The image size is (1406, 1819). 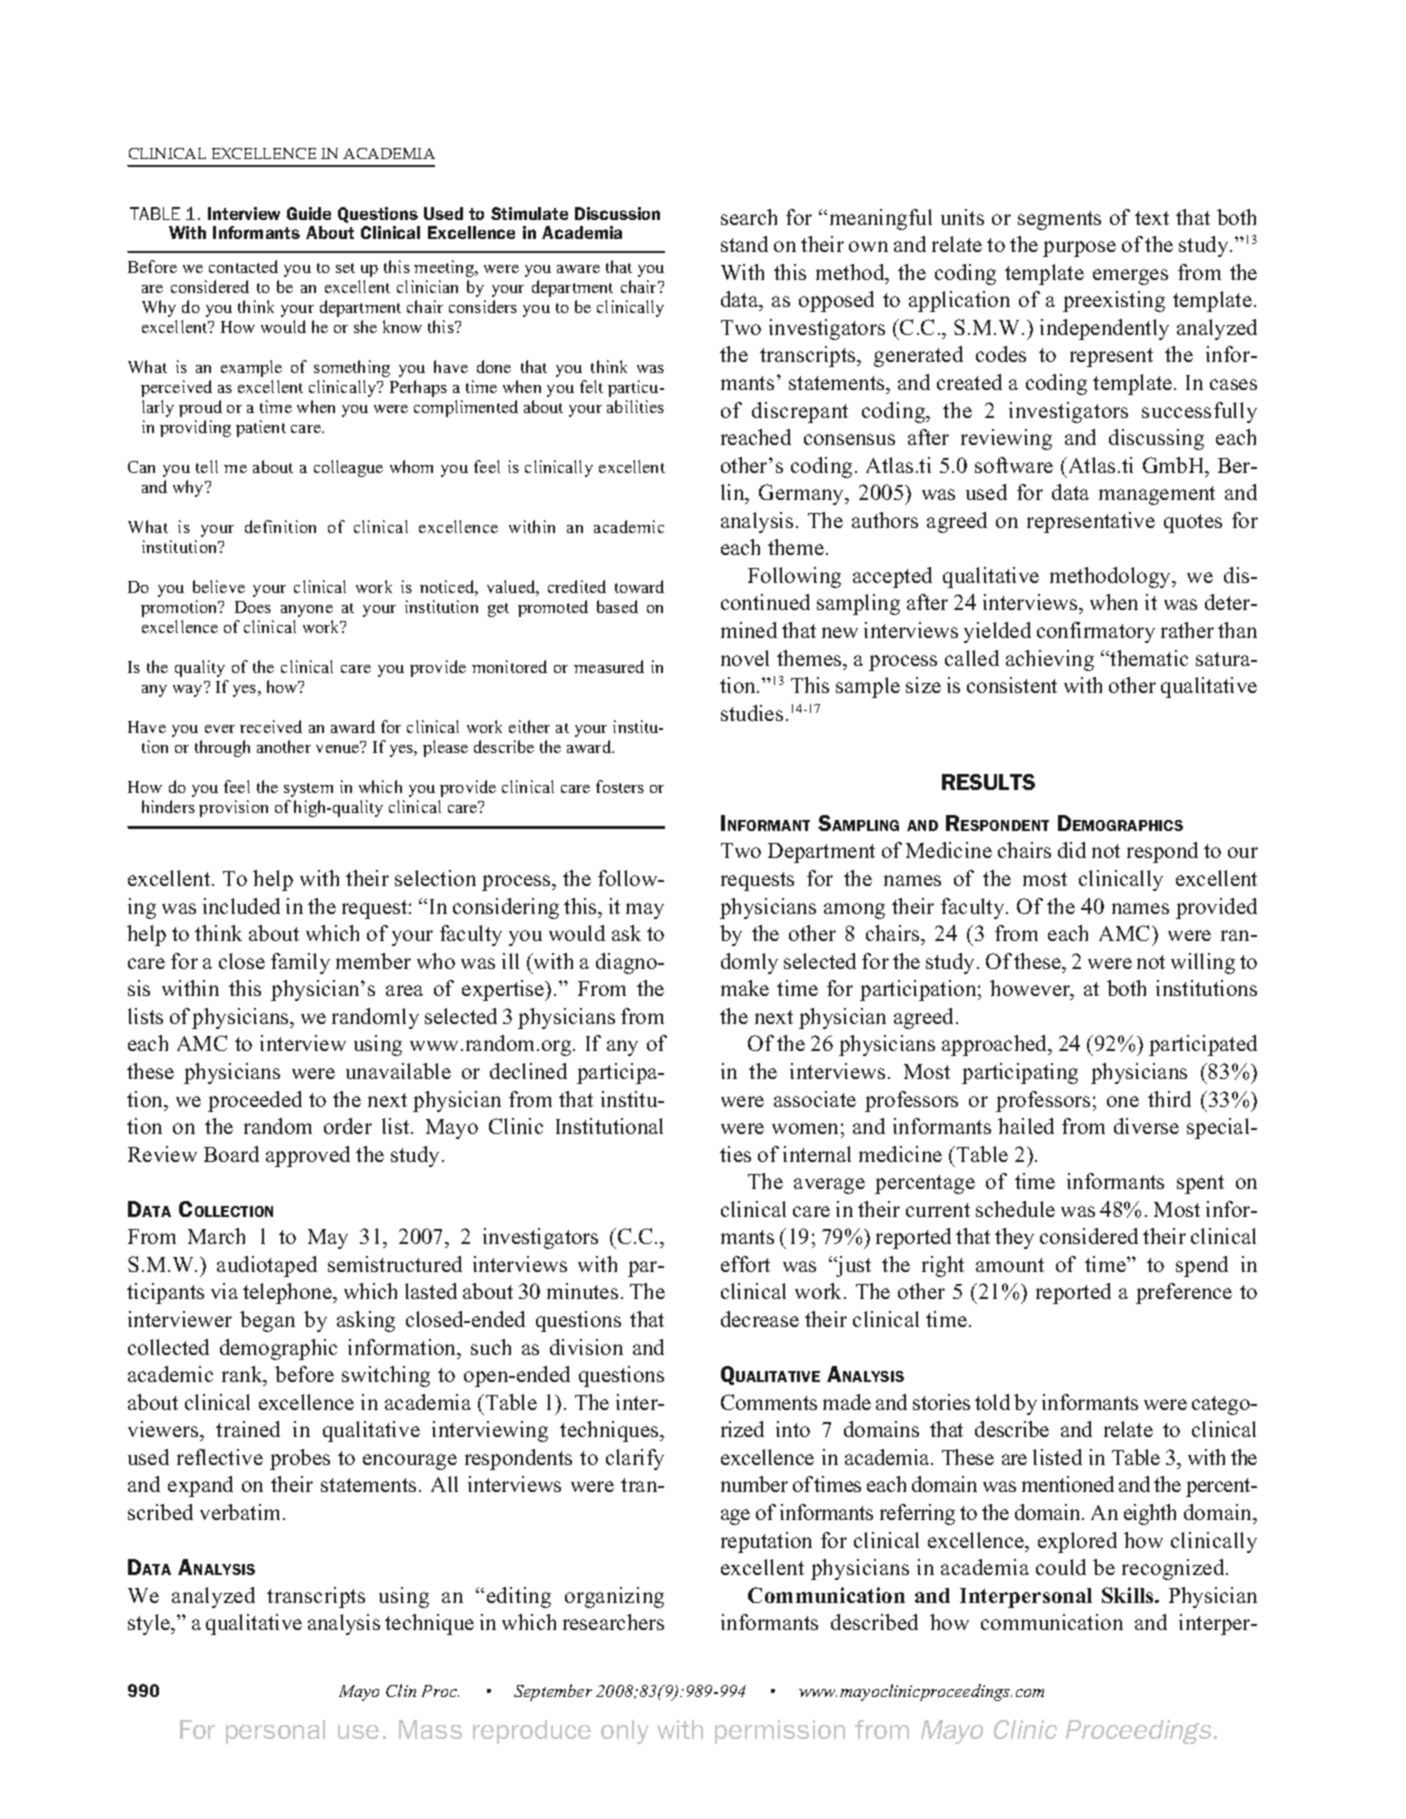 I want to click on stand, so click(x=744, y=244).
